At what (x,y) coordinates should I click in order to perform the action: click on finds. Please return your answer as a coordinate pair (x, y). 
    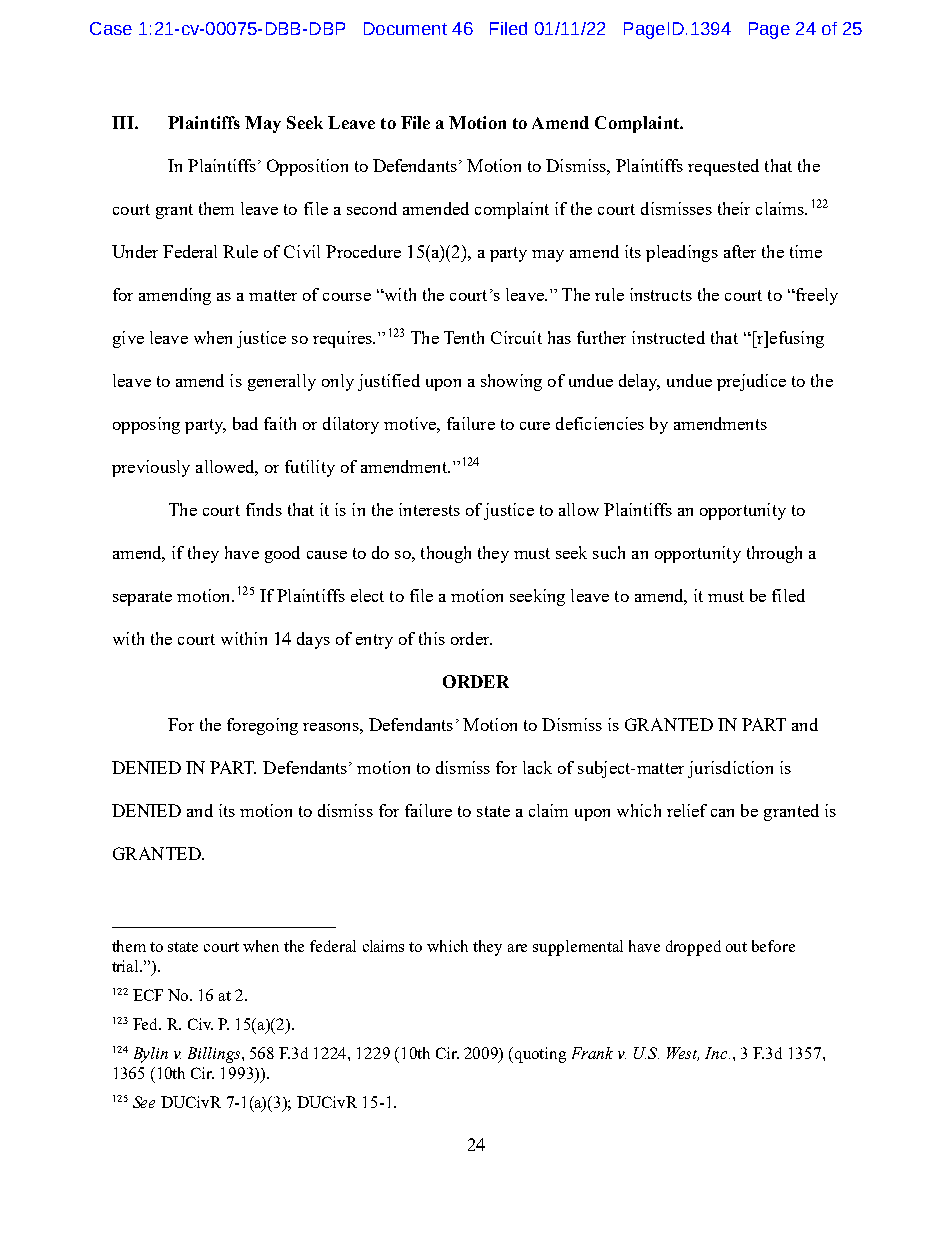
    Looking at the image, I should click on (264, 509).
